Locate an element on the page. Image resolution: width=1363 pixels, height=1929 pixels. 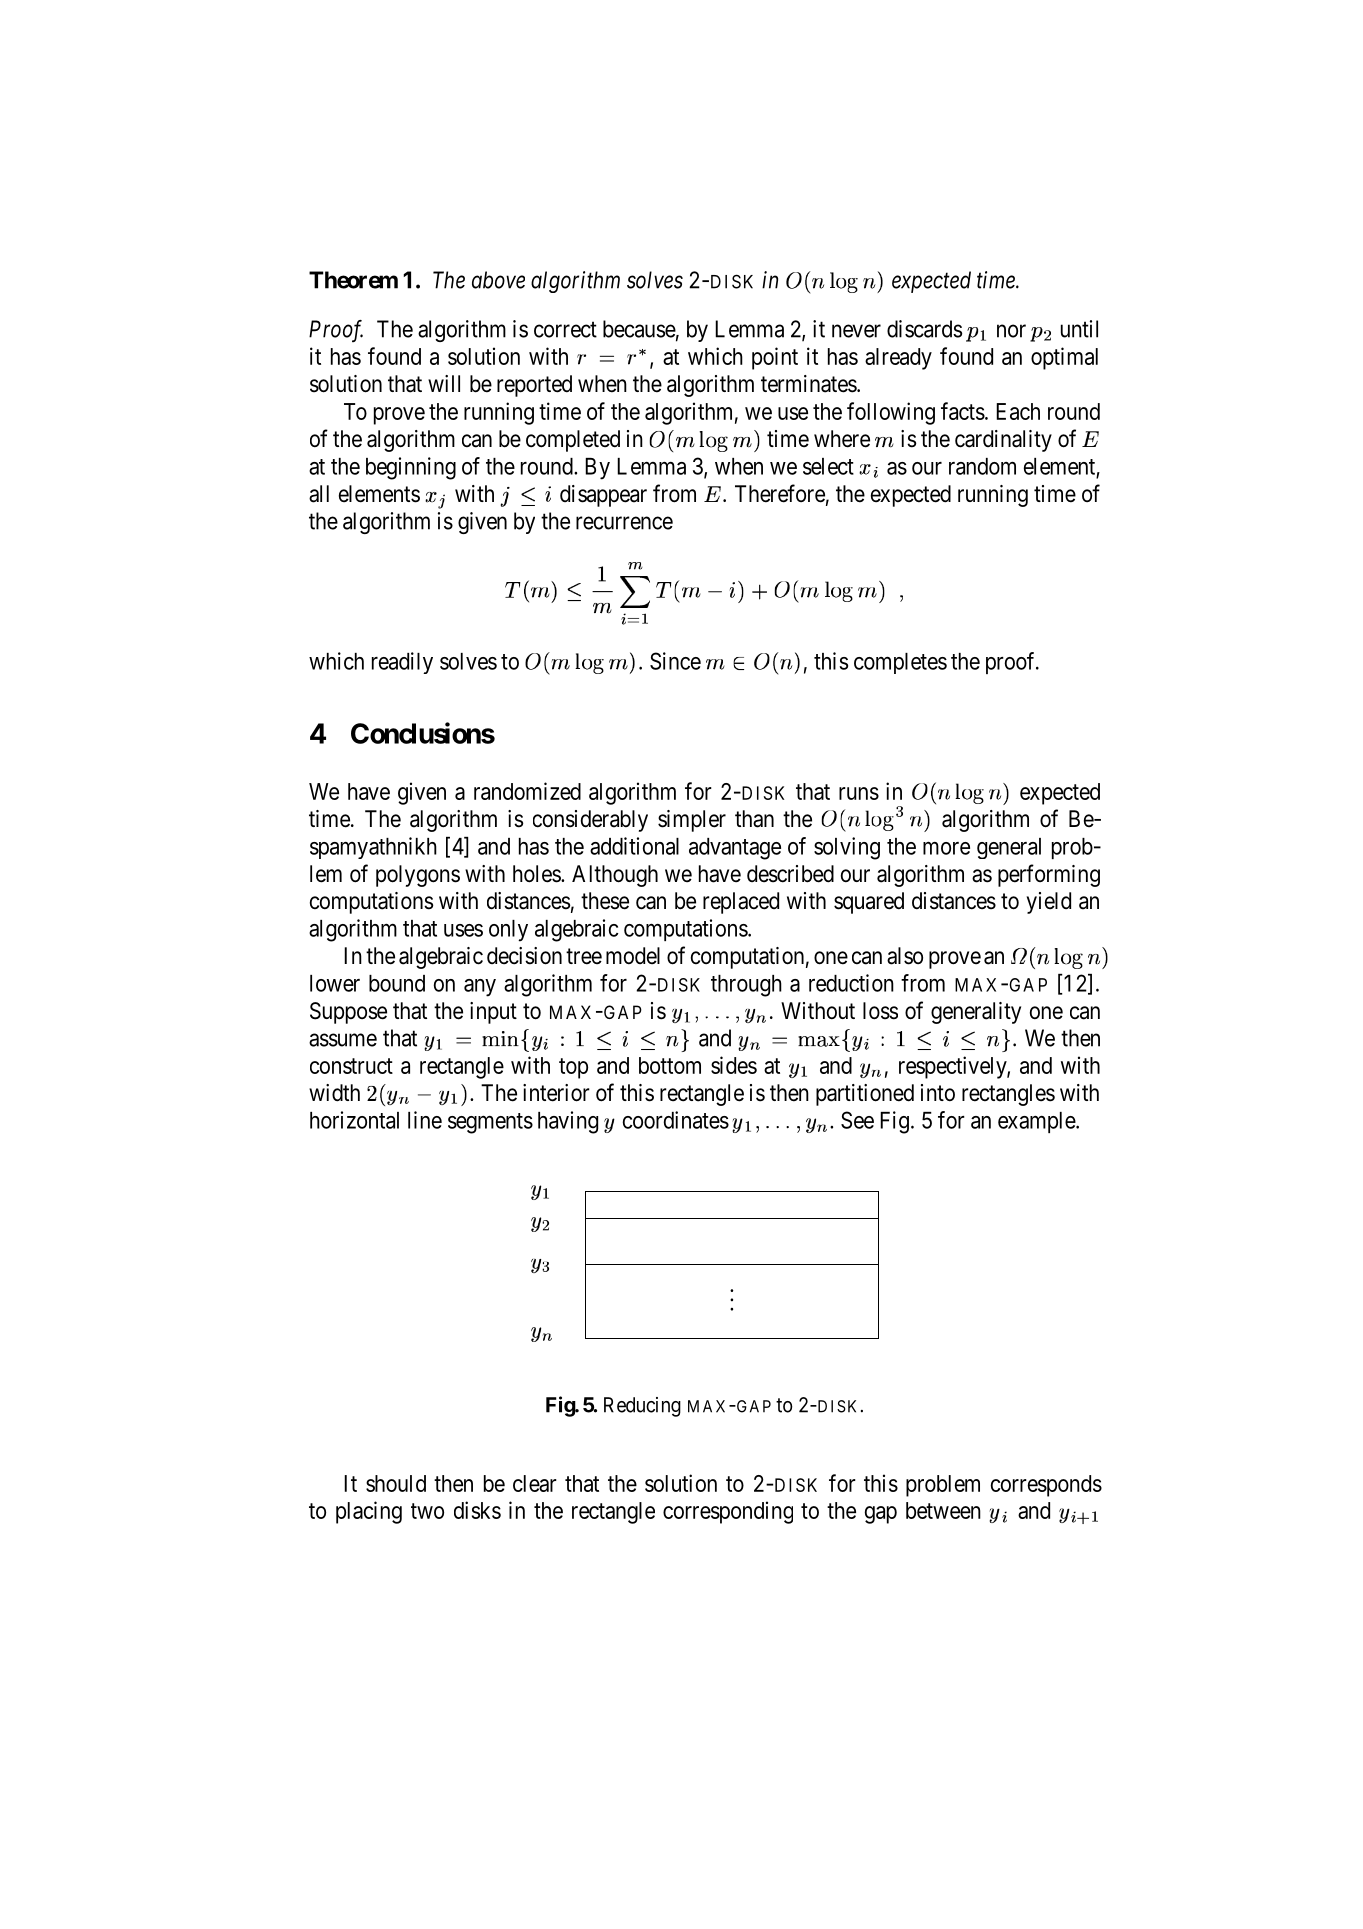
example is located at coordinates (1037, 1122).
